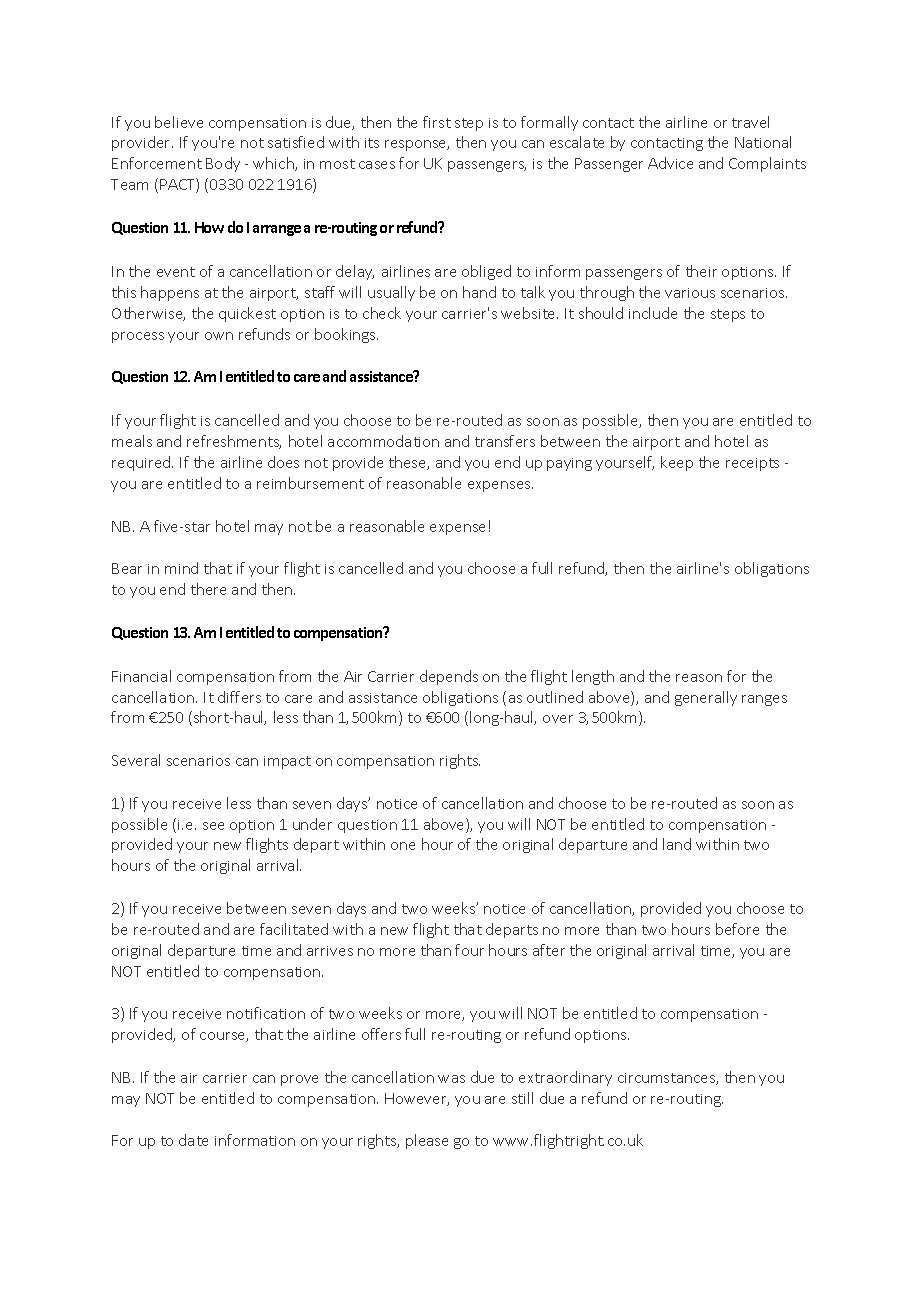 The width and height of the image is (924, 1308). Describe the element at coordinates (565, 1078) in the image. I see `extraordinary` at that location.
